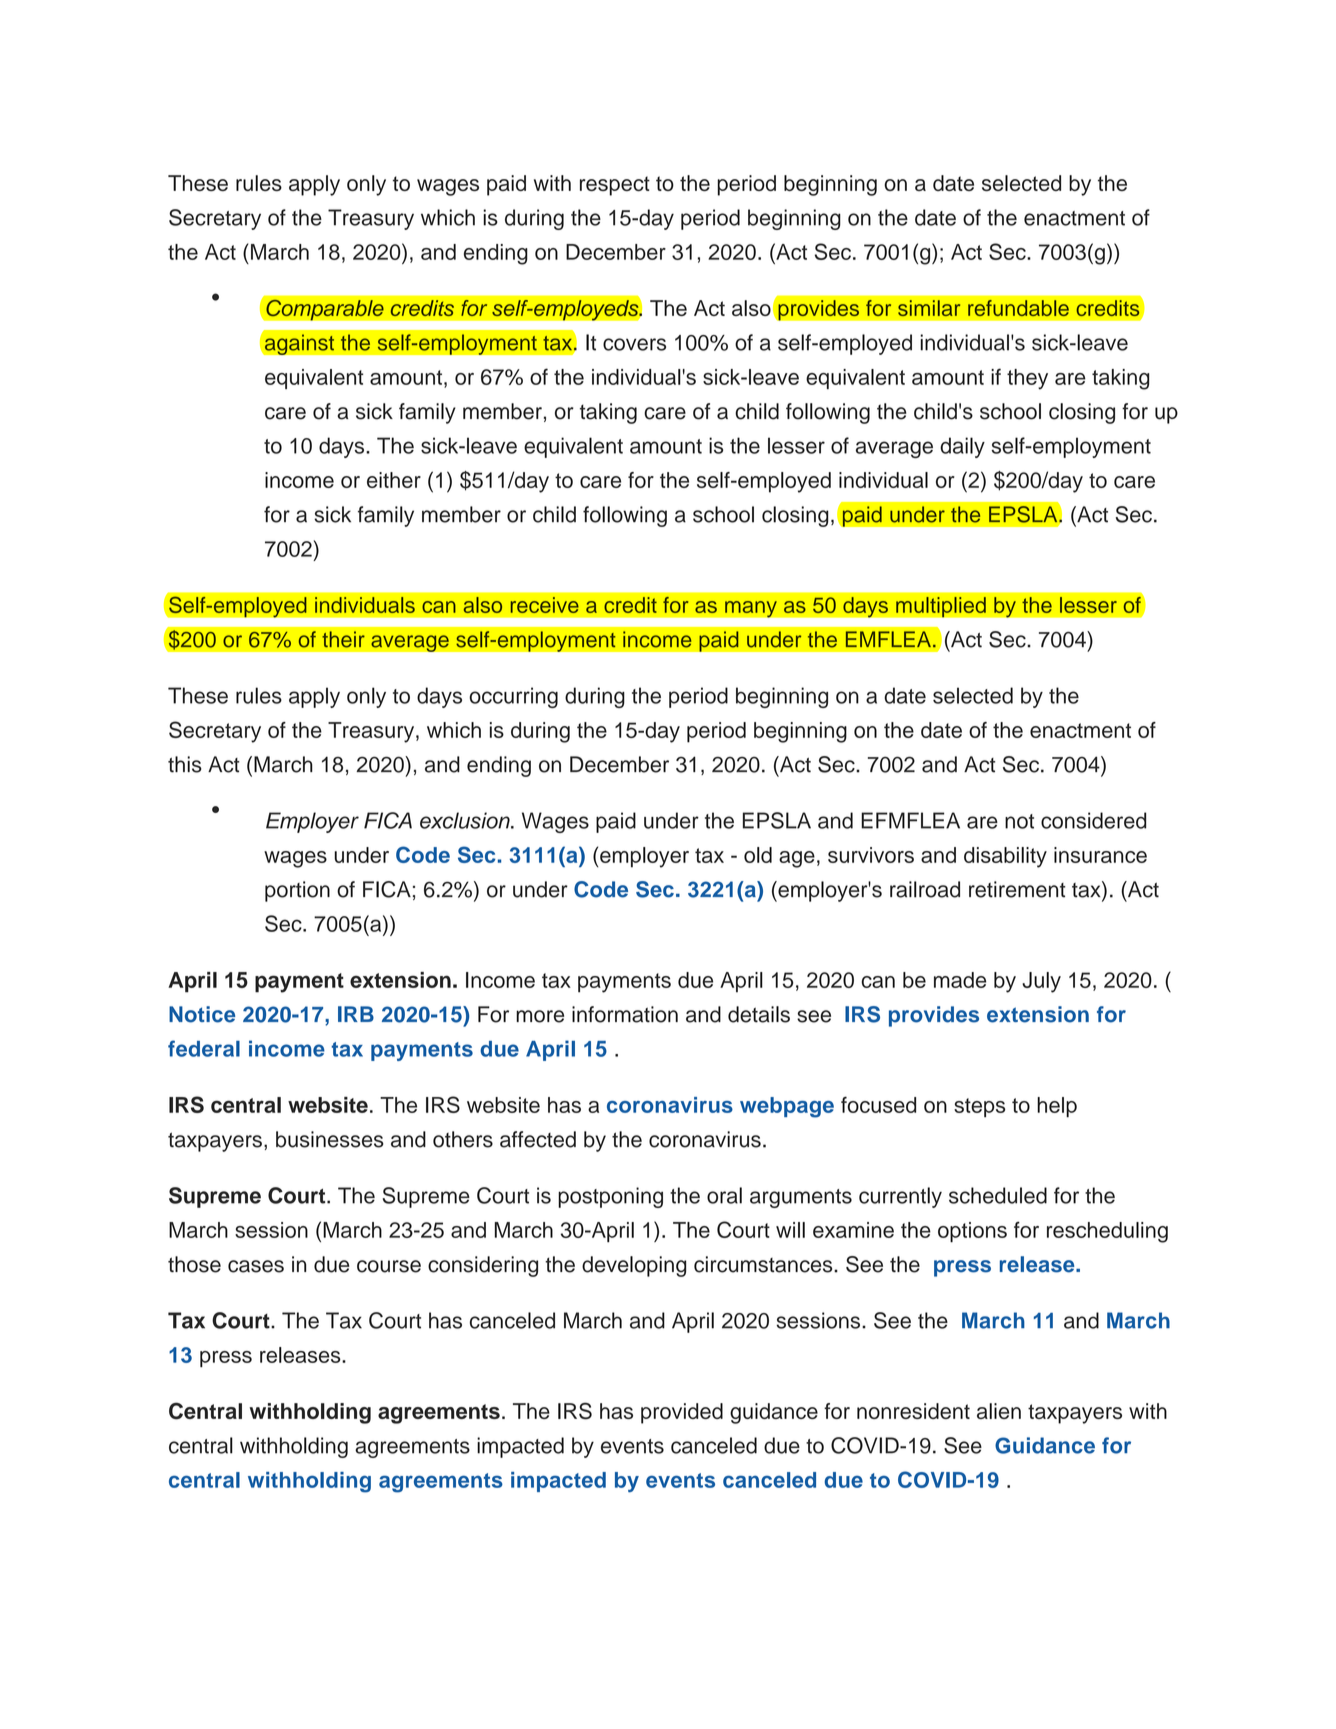 Image resolution: width=1336 pixels, height=1729 pixels. I want to click on disability, so click(1005, 857).
